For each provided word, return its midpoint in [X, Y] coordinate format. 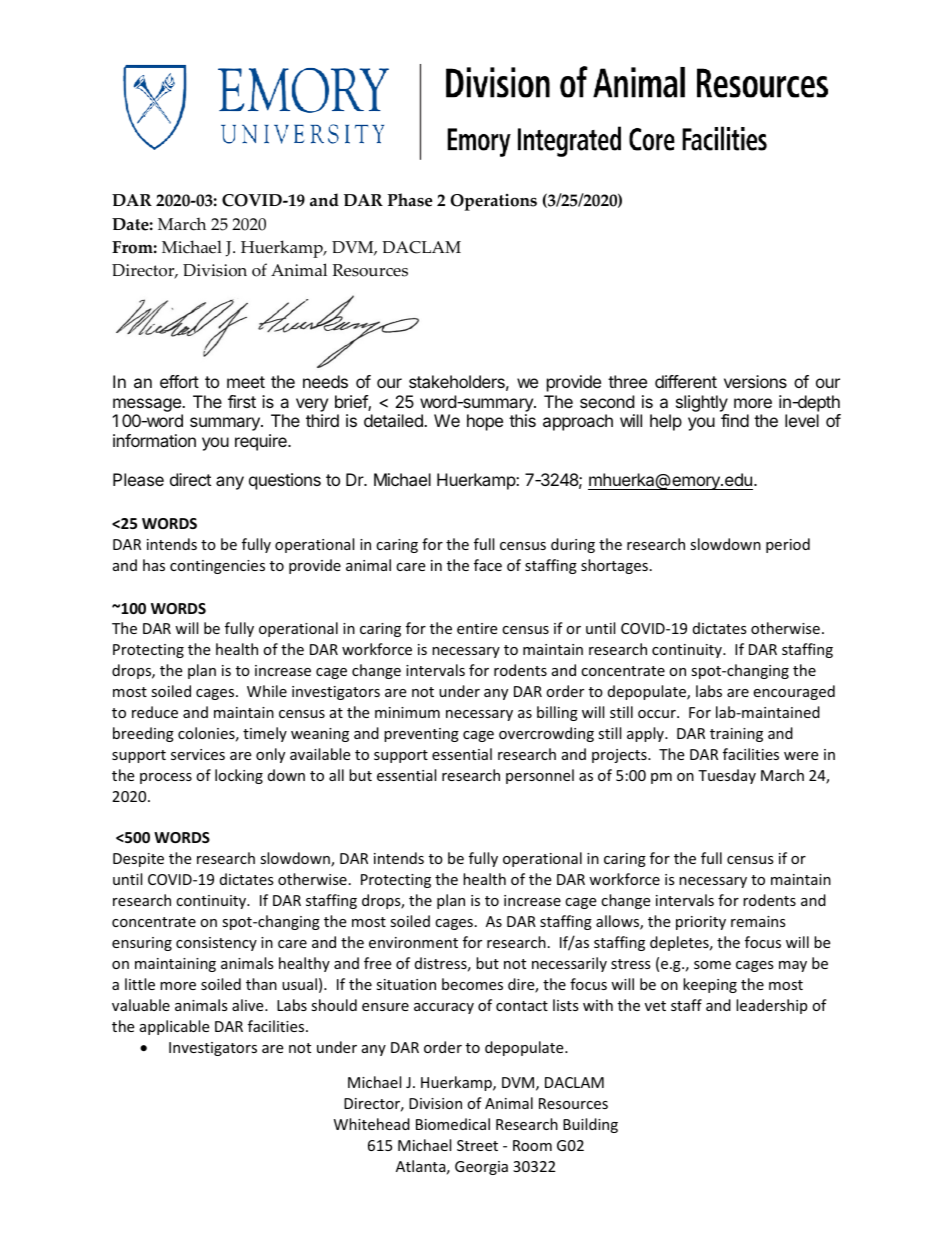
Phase [410, 200]
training [736, 735]
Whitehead [372, 1124]
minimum [407, 712]
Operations [494, 202]
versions [755, 381]
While [267, 691]
